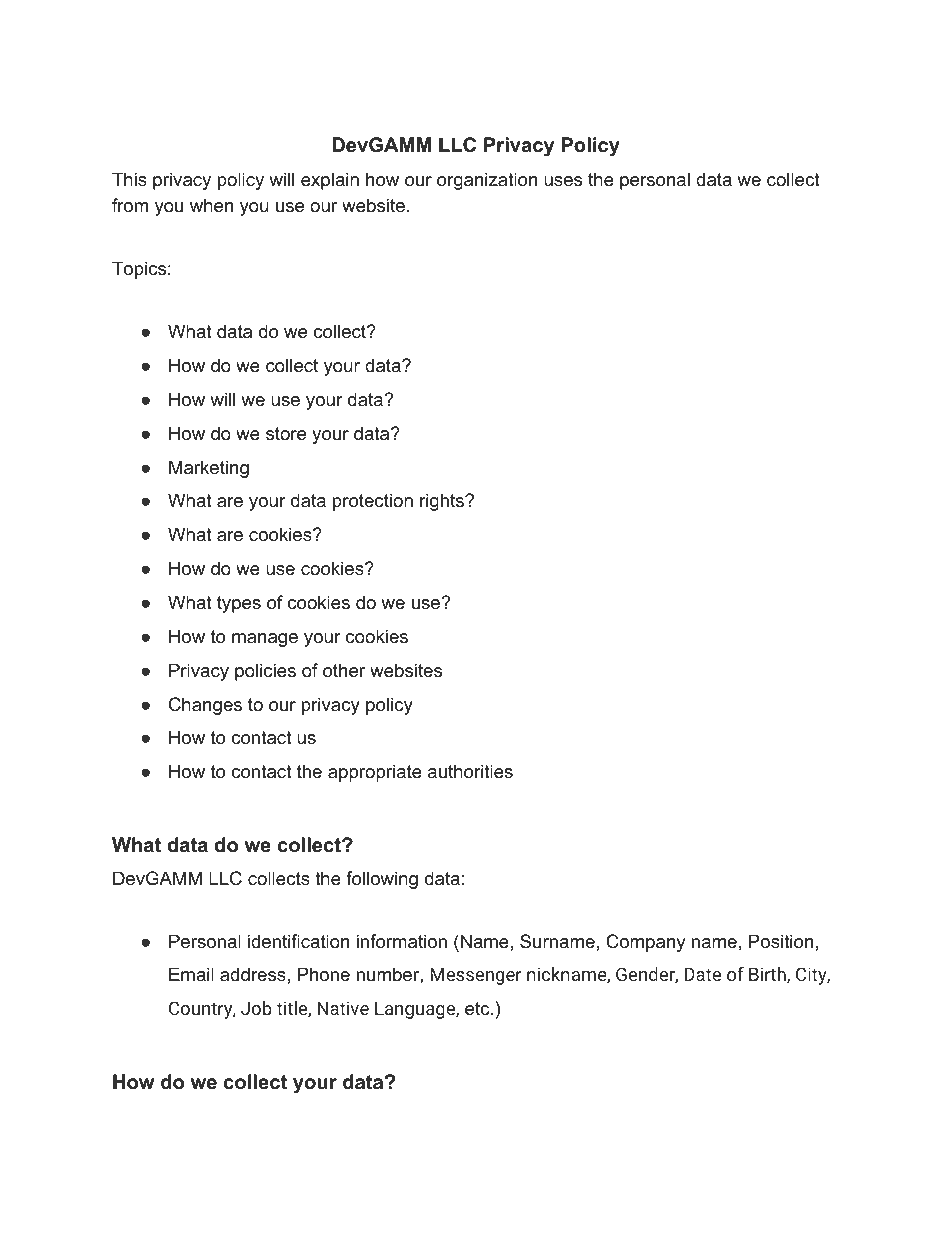  I want to click on protection, so click(373, 502).
